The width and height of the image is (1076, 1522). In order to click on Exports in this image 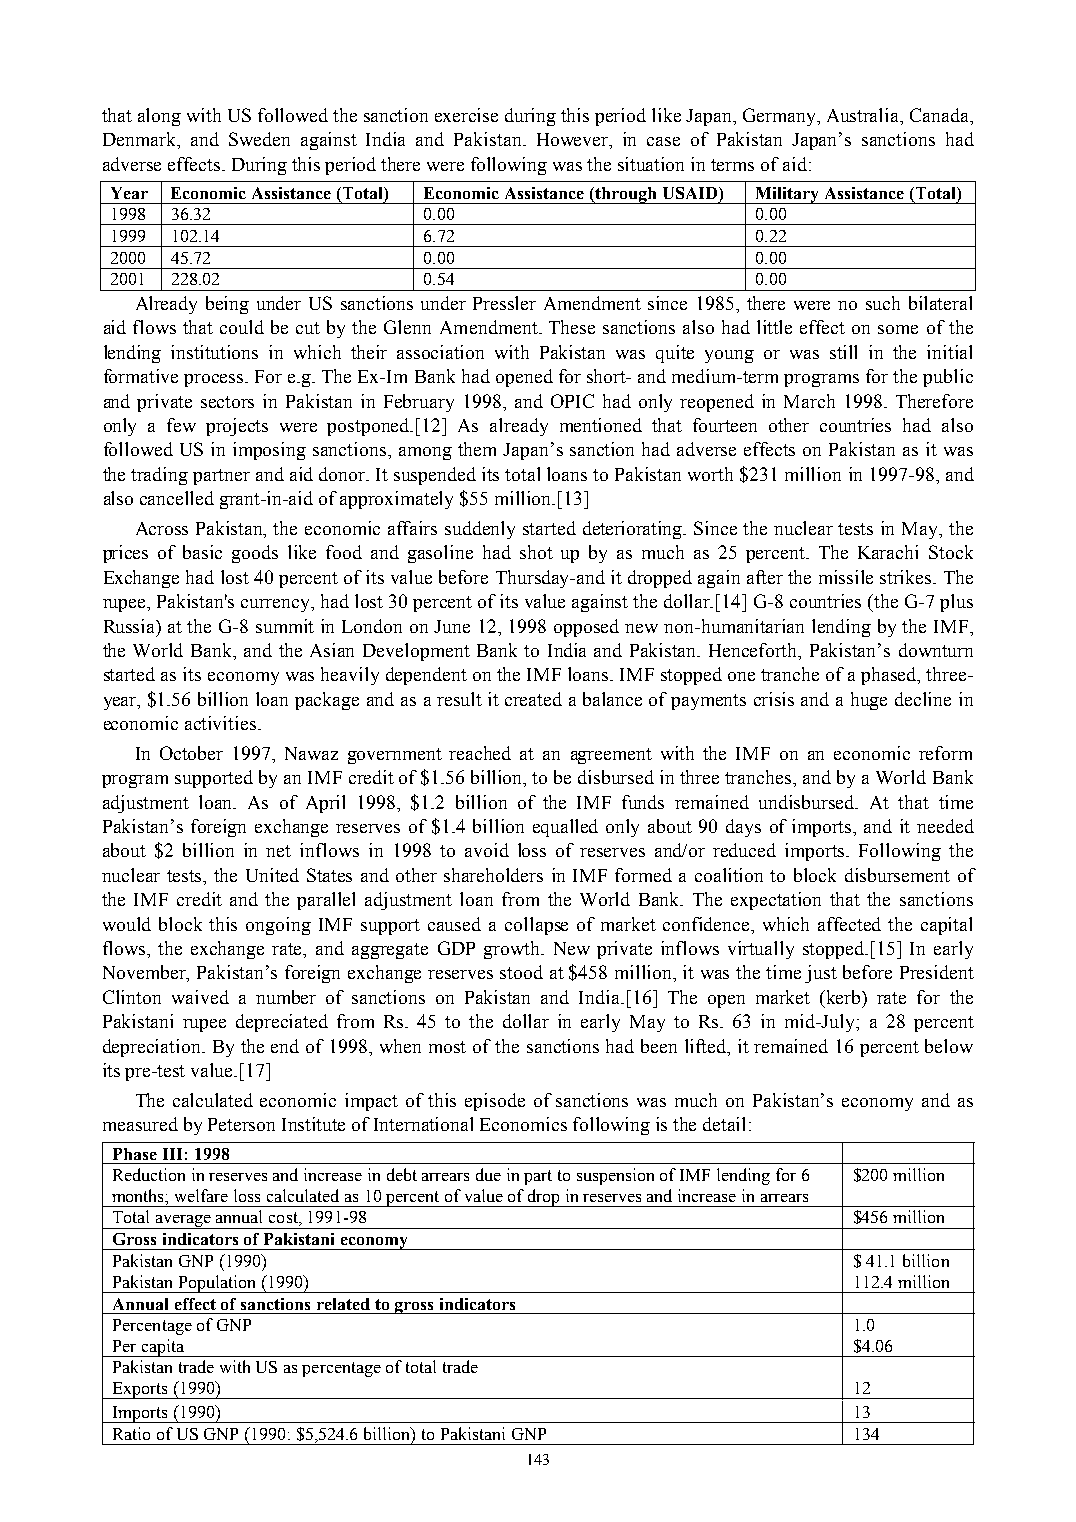, I will do `click(140, 1390)`.
